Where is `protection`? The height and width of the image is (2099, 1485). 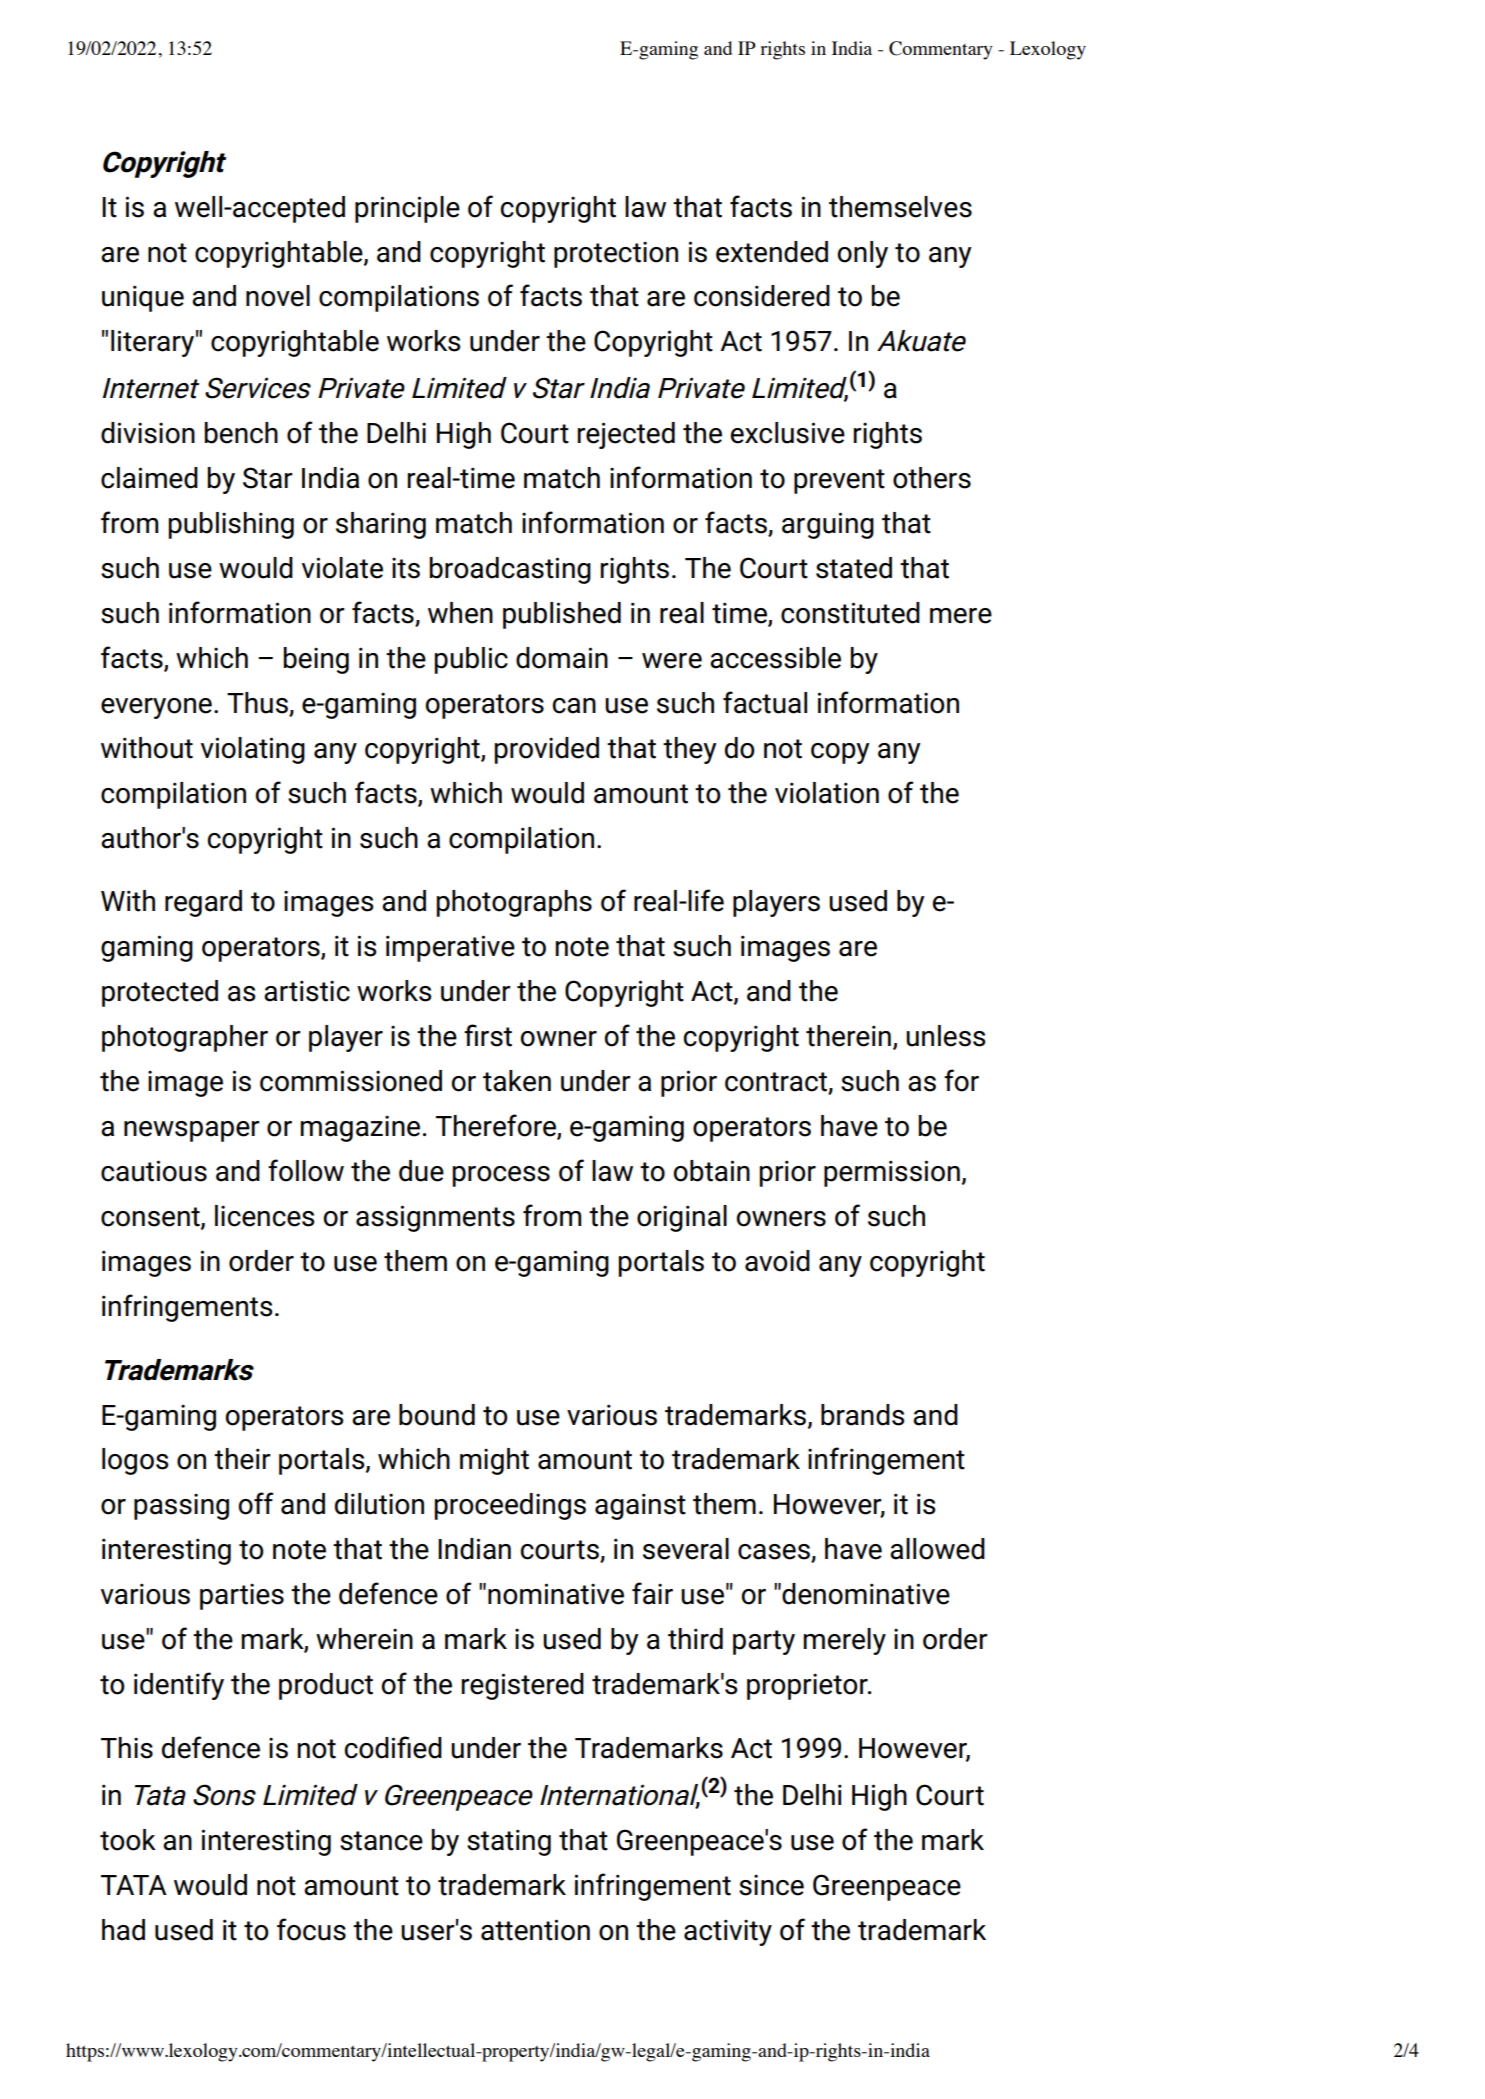 protection is located at coordinates (616, 254).
